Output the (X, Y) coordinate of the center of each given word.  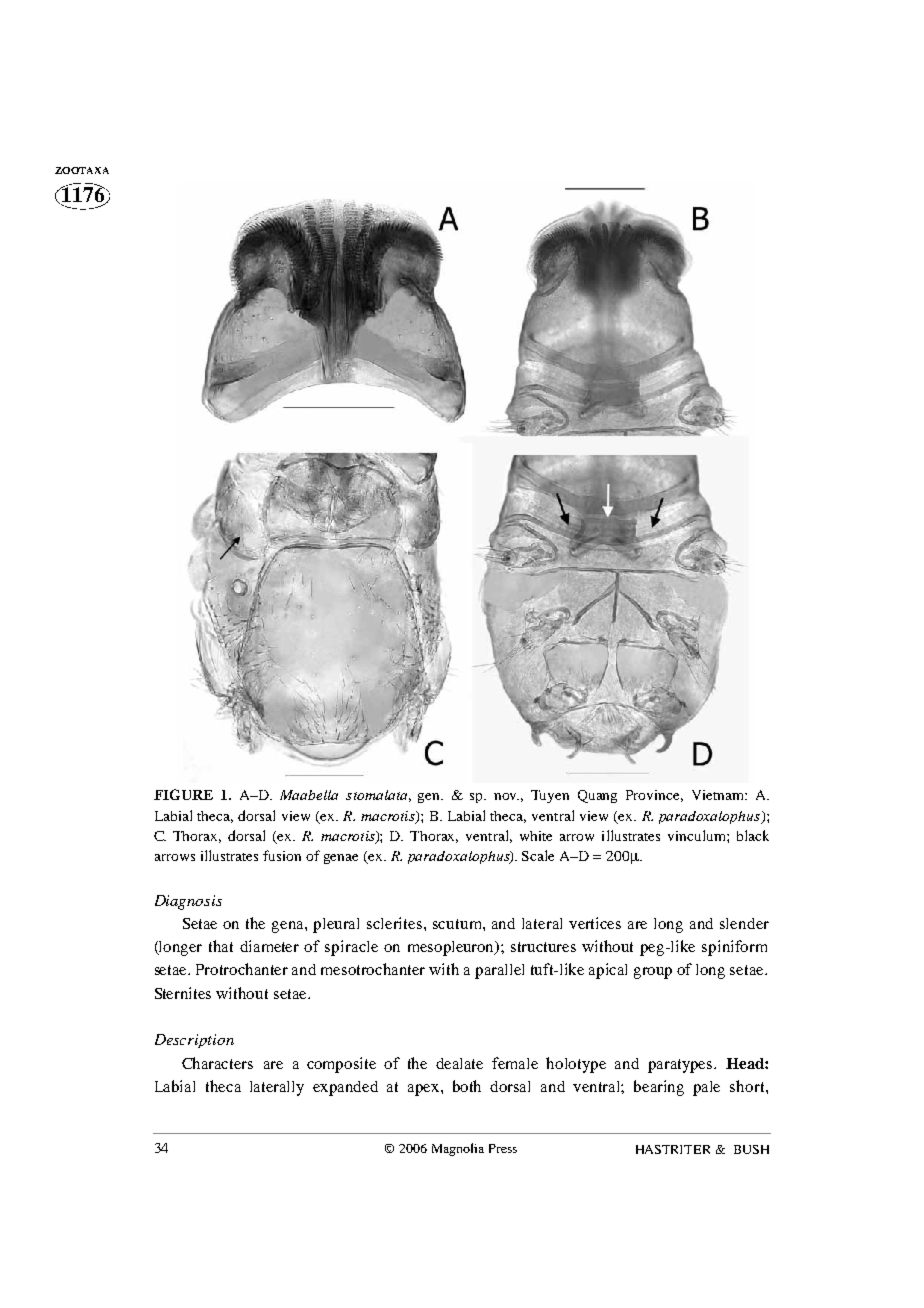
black (753, 835)
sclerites (396, 923)
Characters (217, 1063)
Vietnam (719, 795)
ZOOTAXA (82, 170)
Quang (597, 796)
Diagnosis (188, 902)
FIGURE (183, 794)
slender (744, 923)
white (536, 836)
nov (506, 796)
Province (654, 796)
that (221, 946)
